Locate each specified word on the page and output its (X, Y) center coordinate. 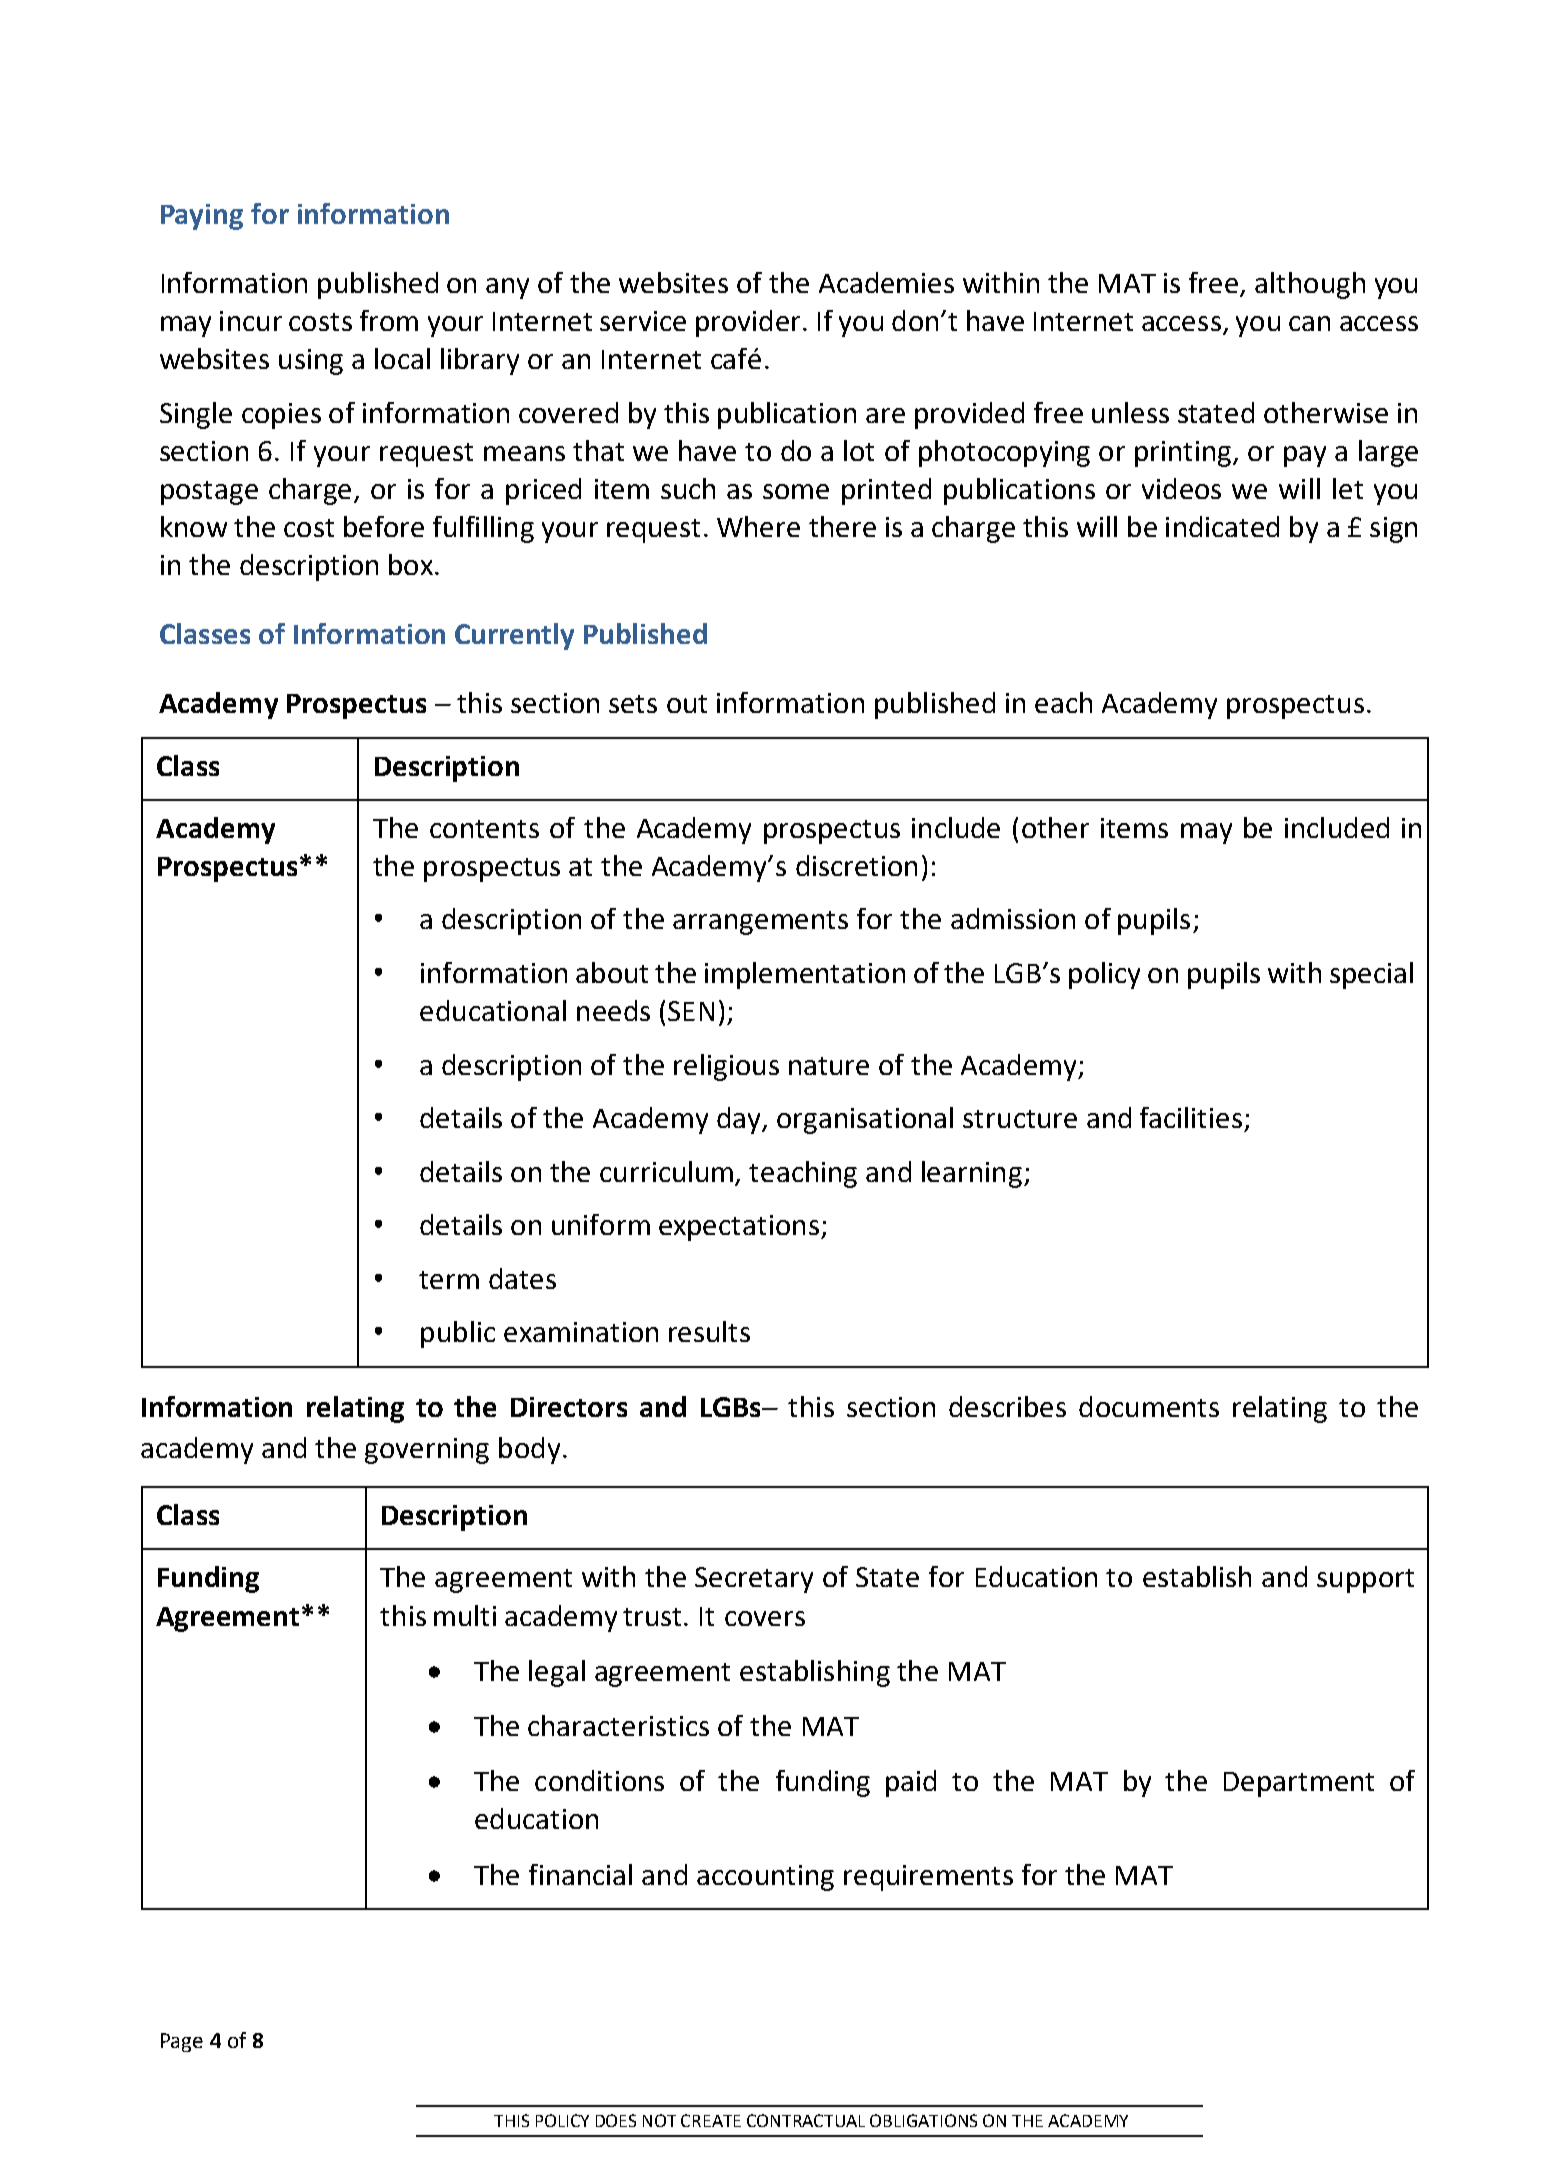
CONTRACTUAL (806, 2120)
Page (182, 2042)
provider (748, 323)
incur (251, 321)
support (1365, 1581)
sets (633, 704)
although (1310, 285)
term (449, 1280)
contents (484, 829)
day (740, 1120)
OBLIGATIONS (923, 2120)
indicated (1222, 526)
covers (765, 1618)
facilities (1191, 1117)
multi (465, 1615)
